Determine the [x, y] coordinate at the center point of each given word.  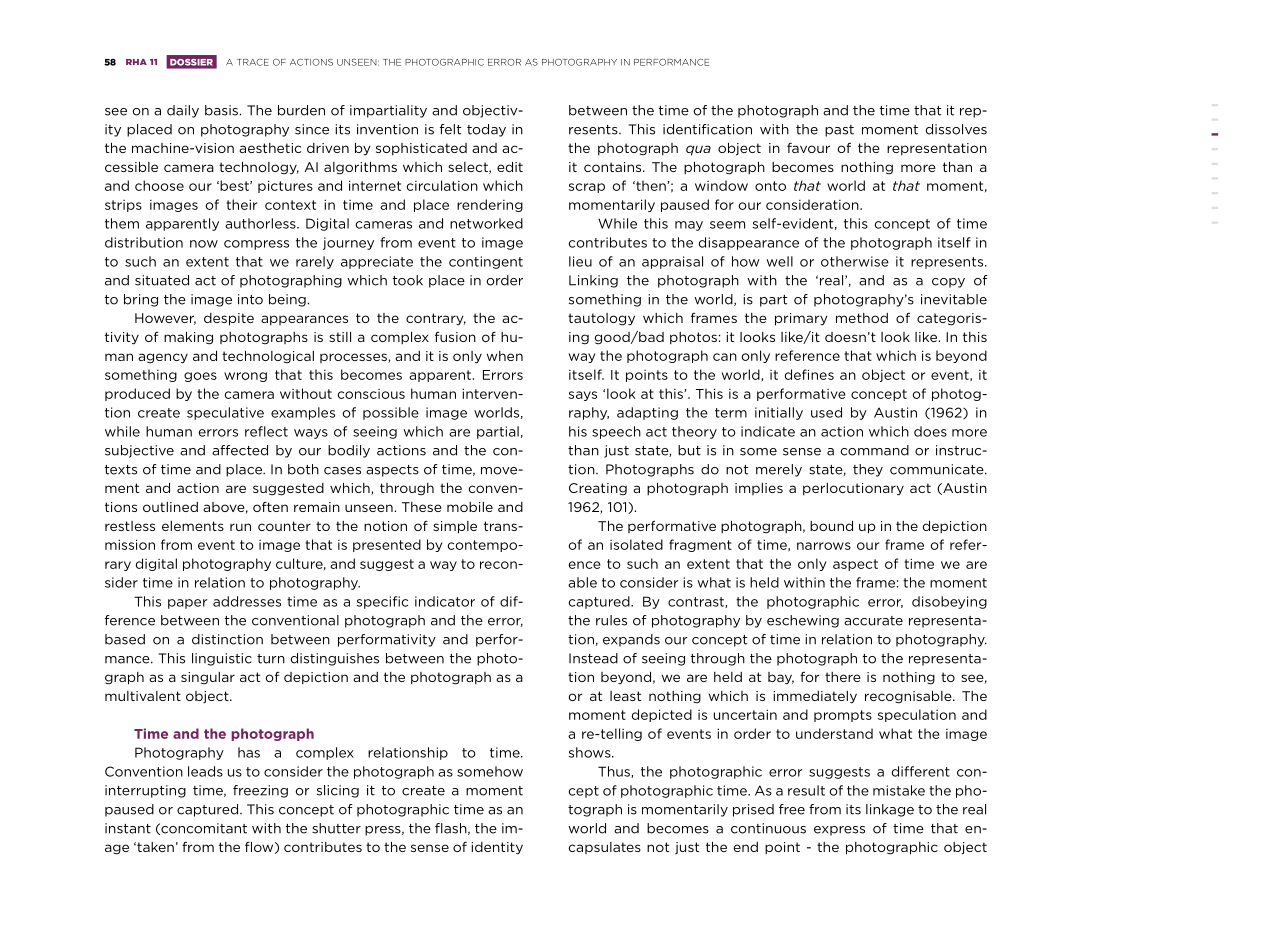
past [839, 131]
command [874, 450]
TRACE [253, 62]
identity [497, 848]
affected [240, 450]
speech [616, 432]
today [486, 130]
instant [128, 828]
